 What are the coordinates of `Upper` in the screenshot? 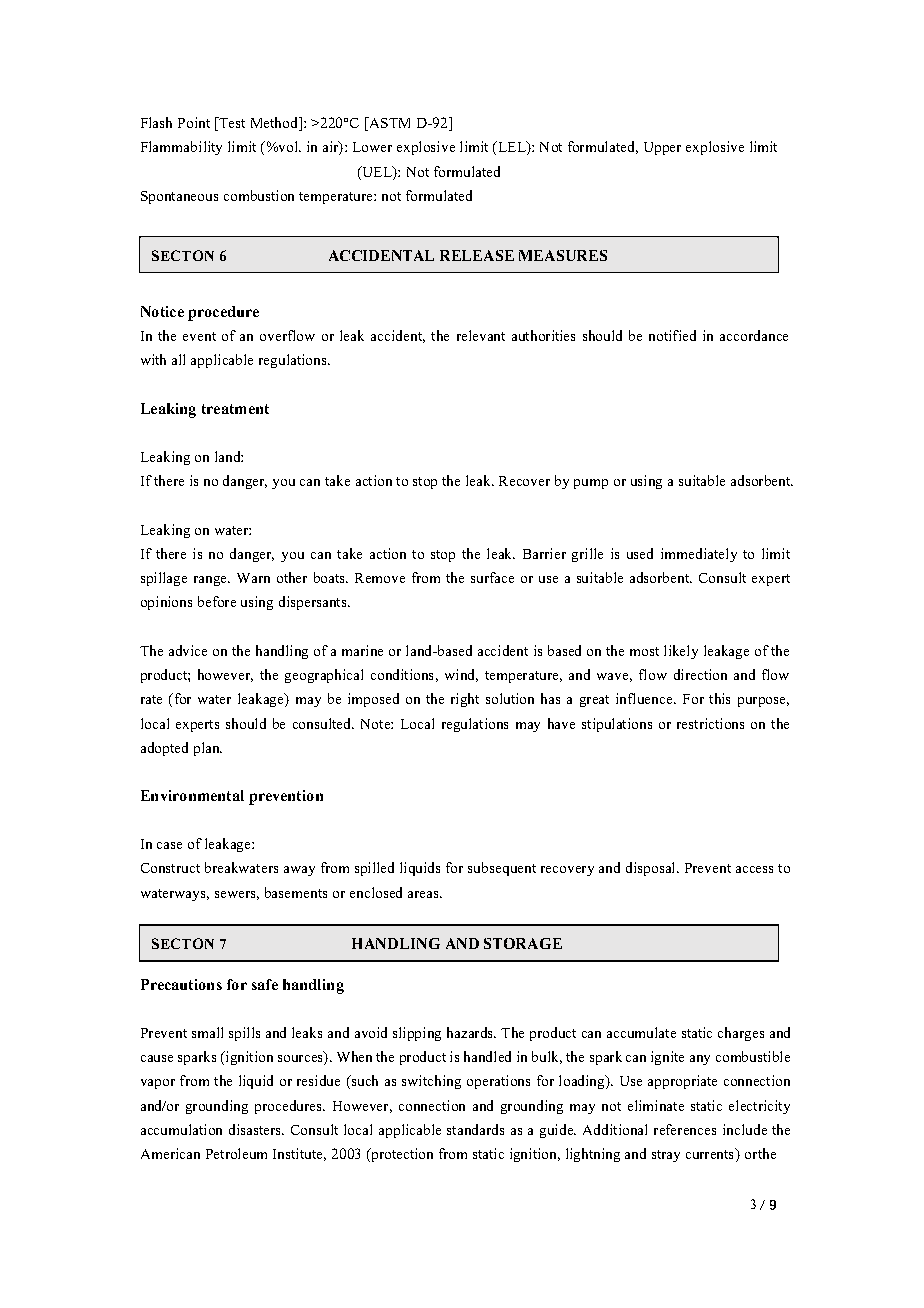 It's located at (662, 148).
